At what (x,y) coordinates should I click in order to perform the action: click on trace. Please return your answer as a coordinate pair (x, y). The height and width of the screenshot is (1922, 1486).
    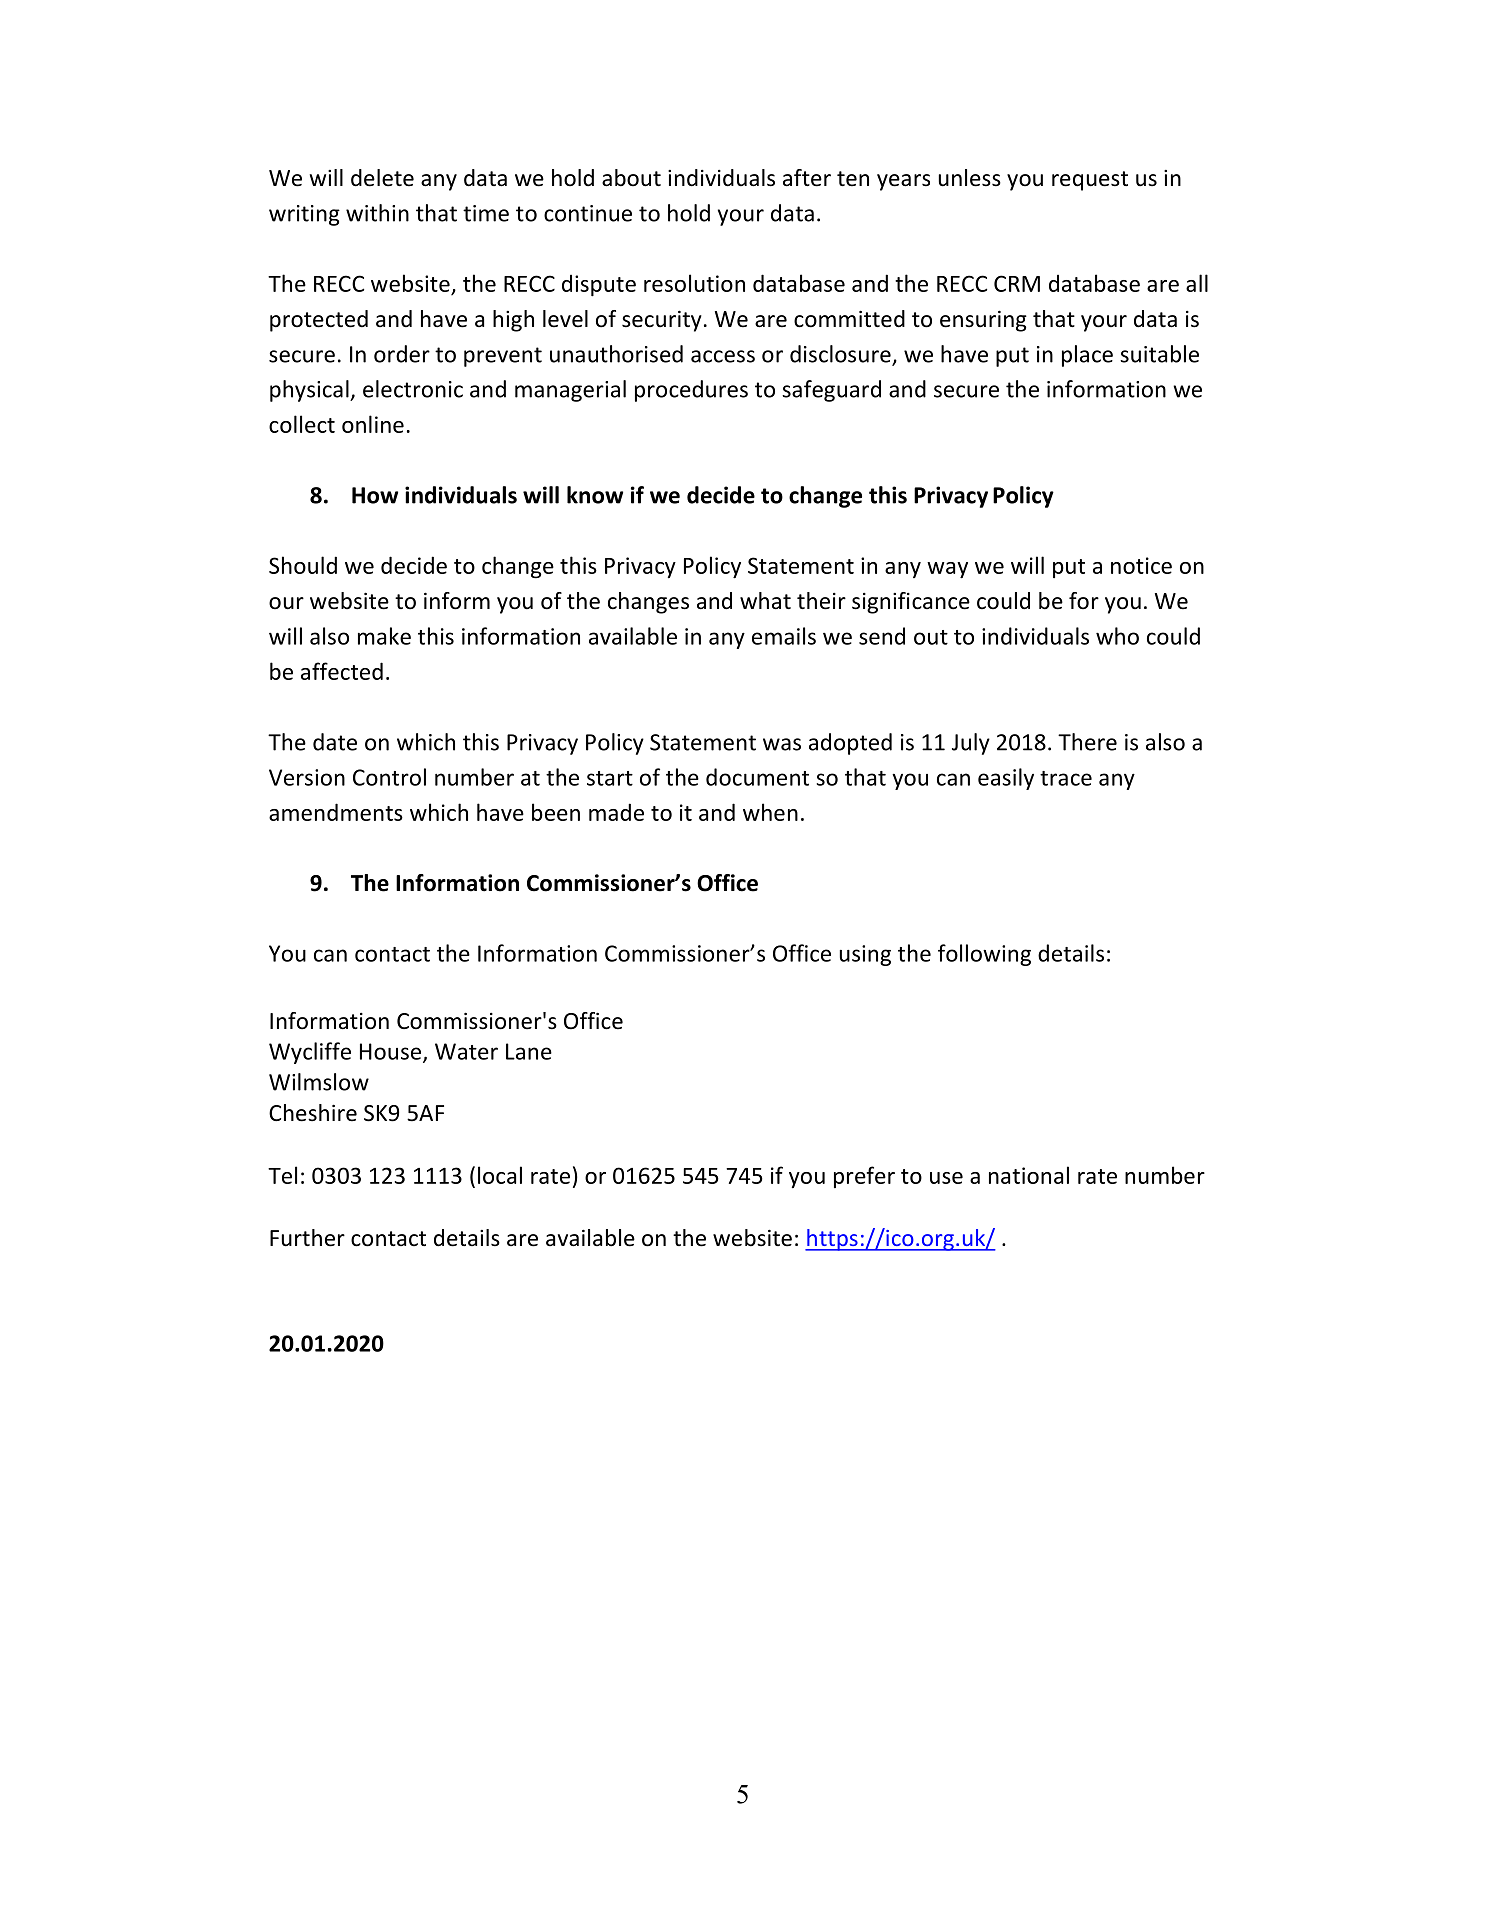
    Looking at the image, I should click on (1066, 778).
